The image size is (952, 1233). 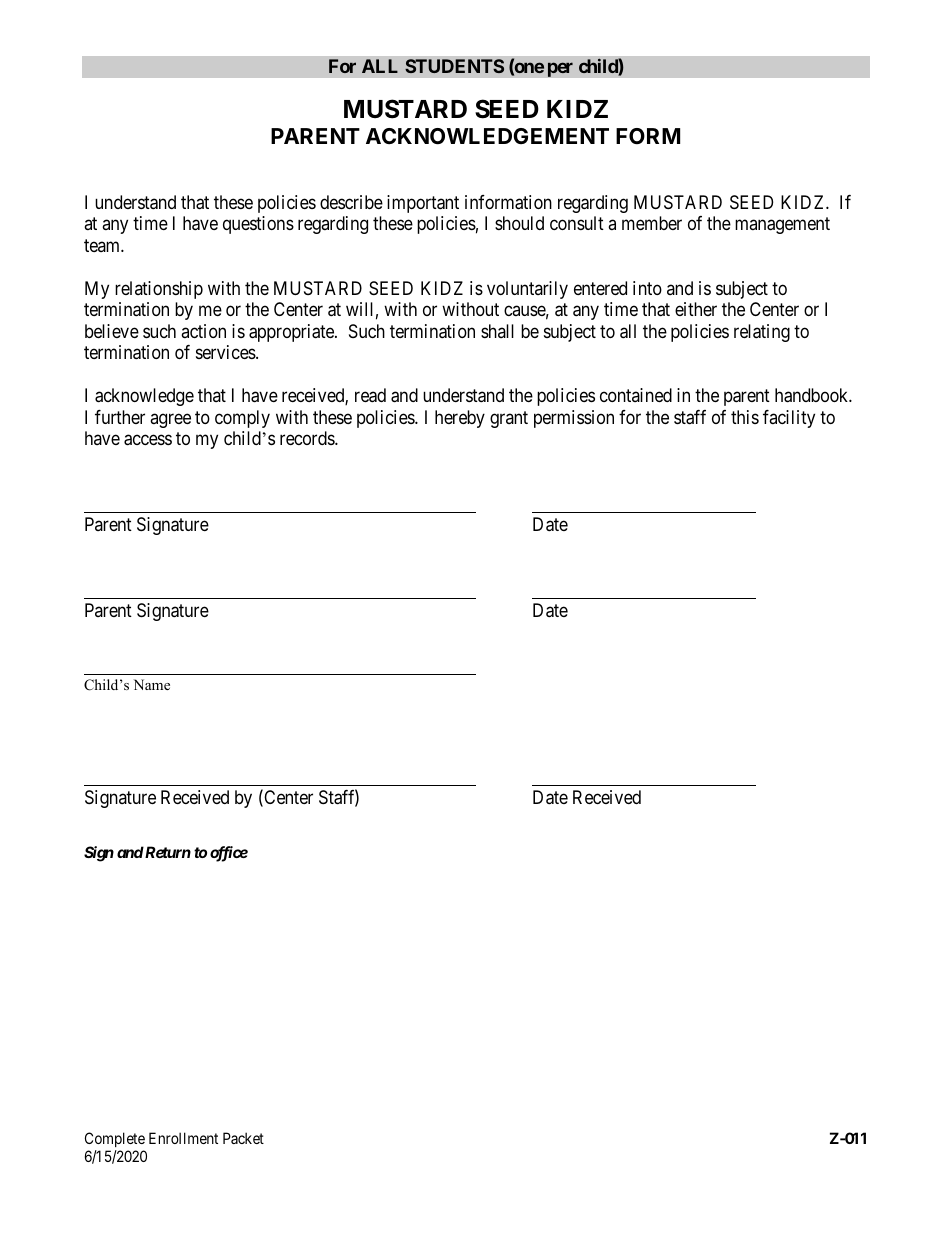 What do you see at coordinates (152, 684) in the screenshot?
I see `Name` at bounding box center [152, 684].
